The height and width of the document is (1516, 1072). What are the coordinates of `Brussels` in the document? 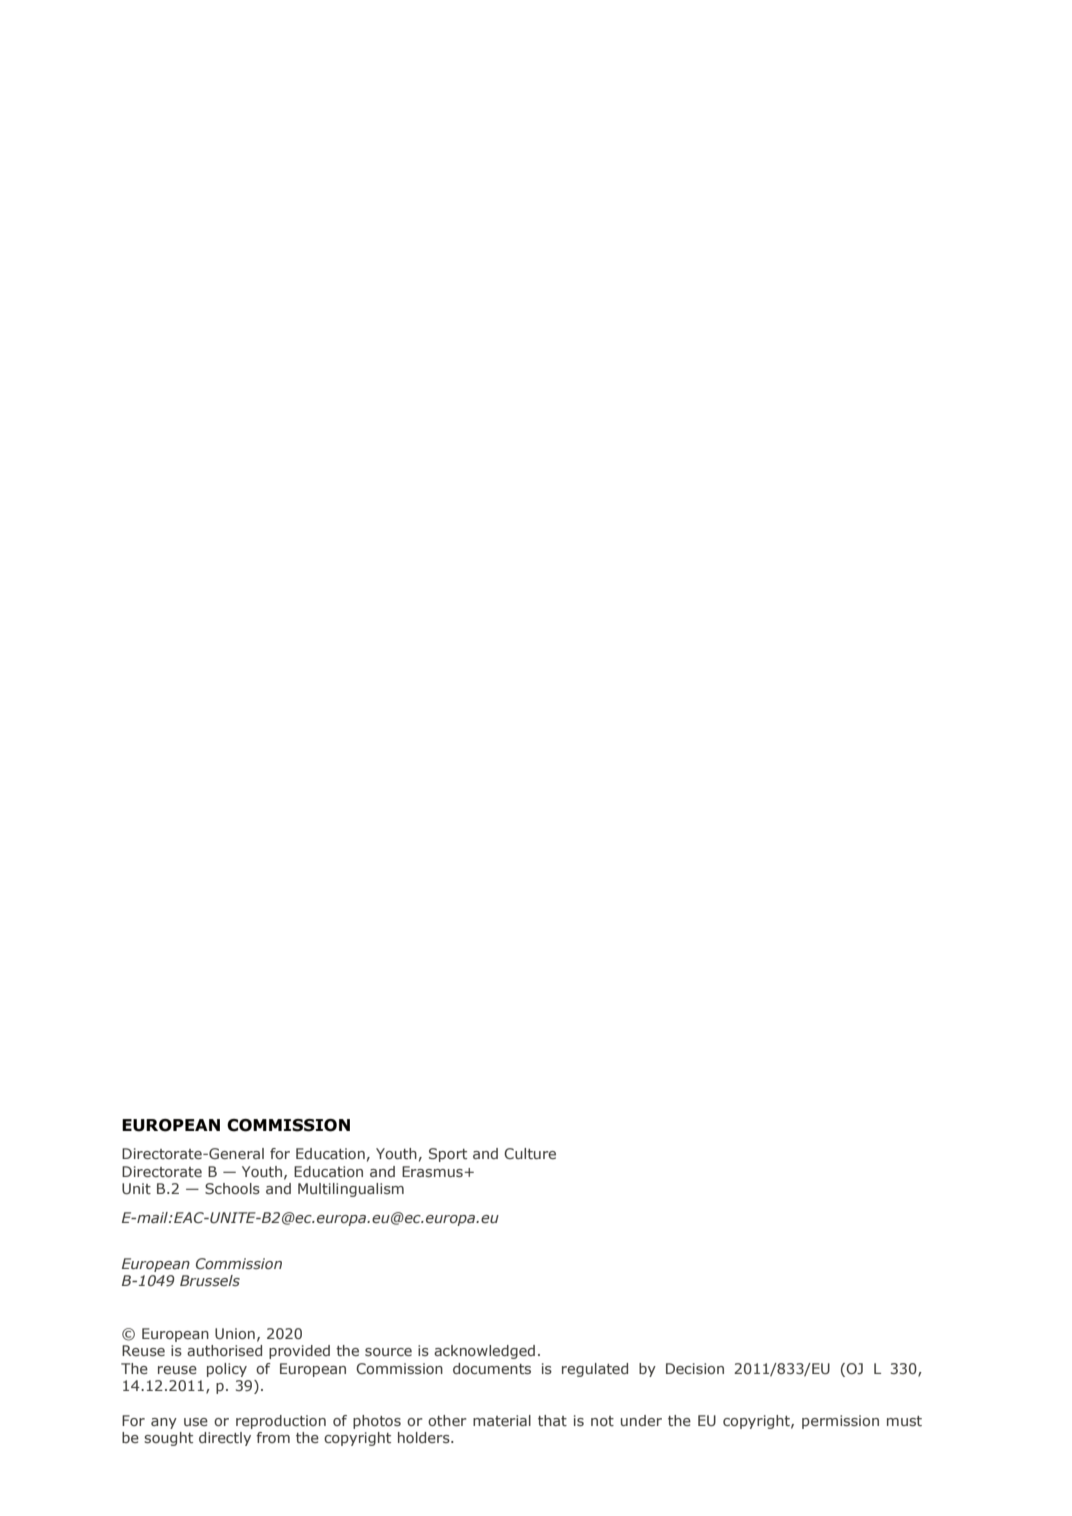 It's located at (210, 1280).
